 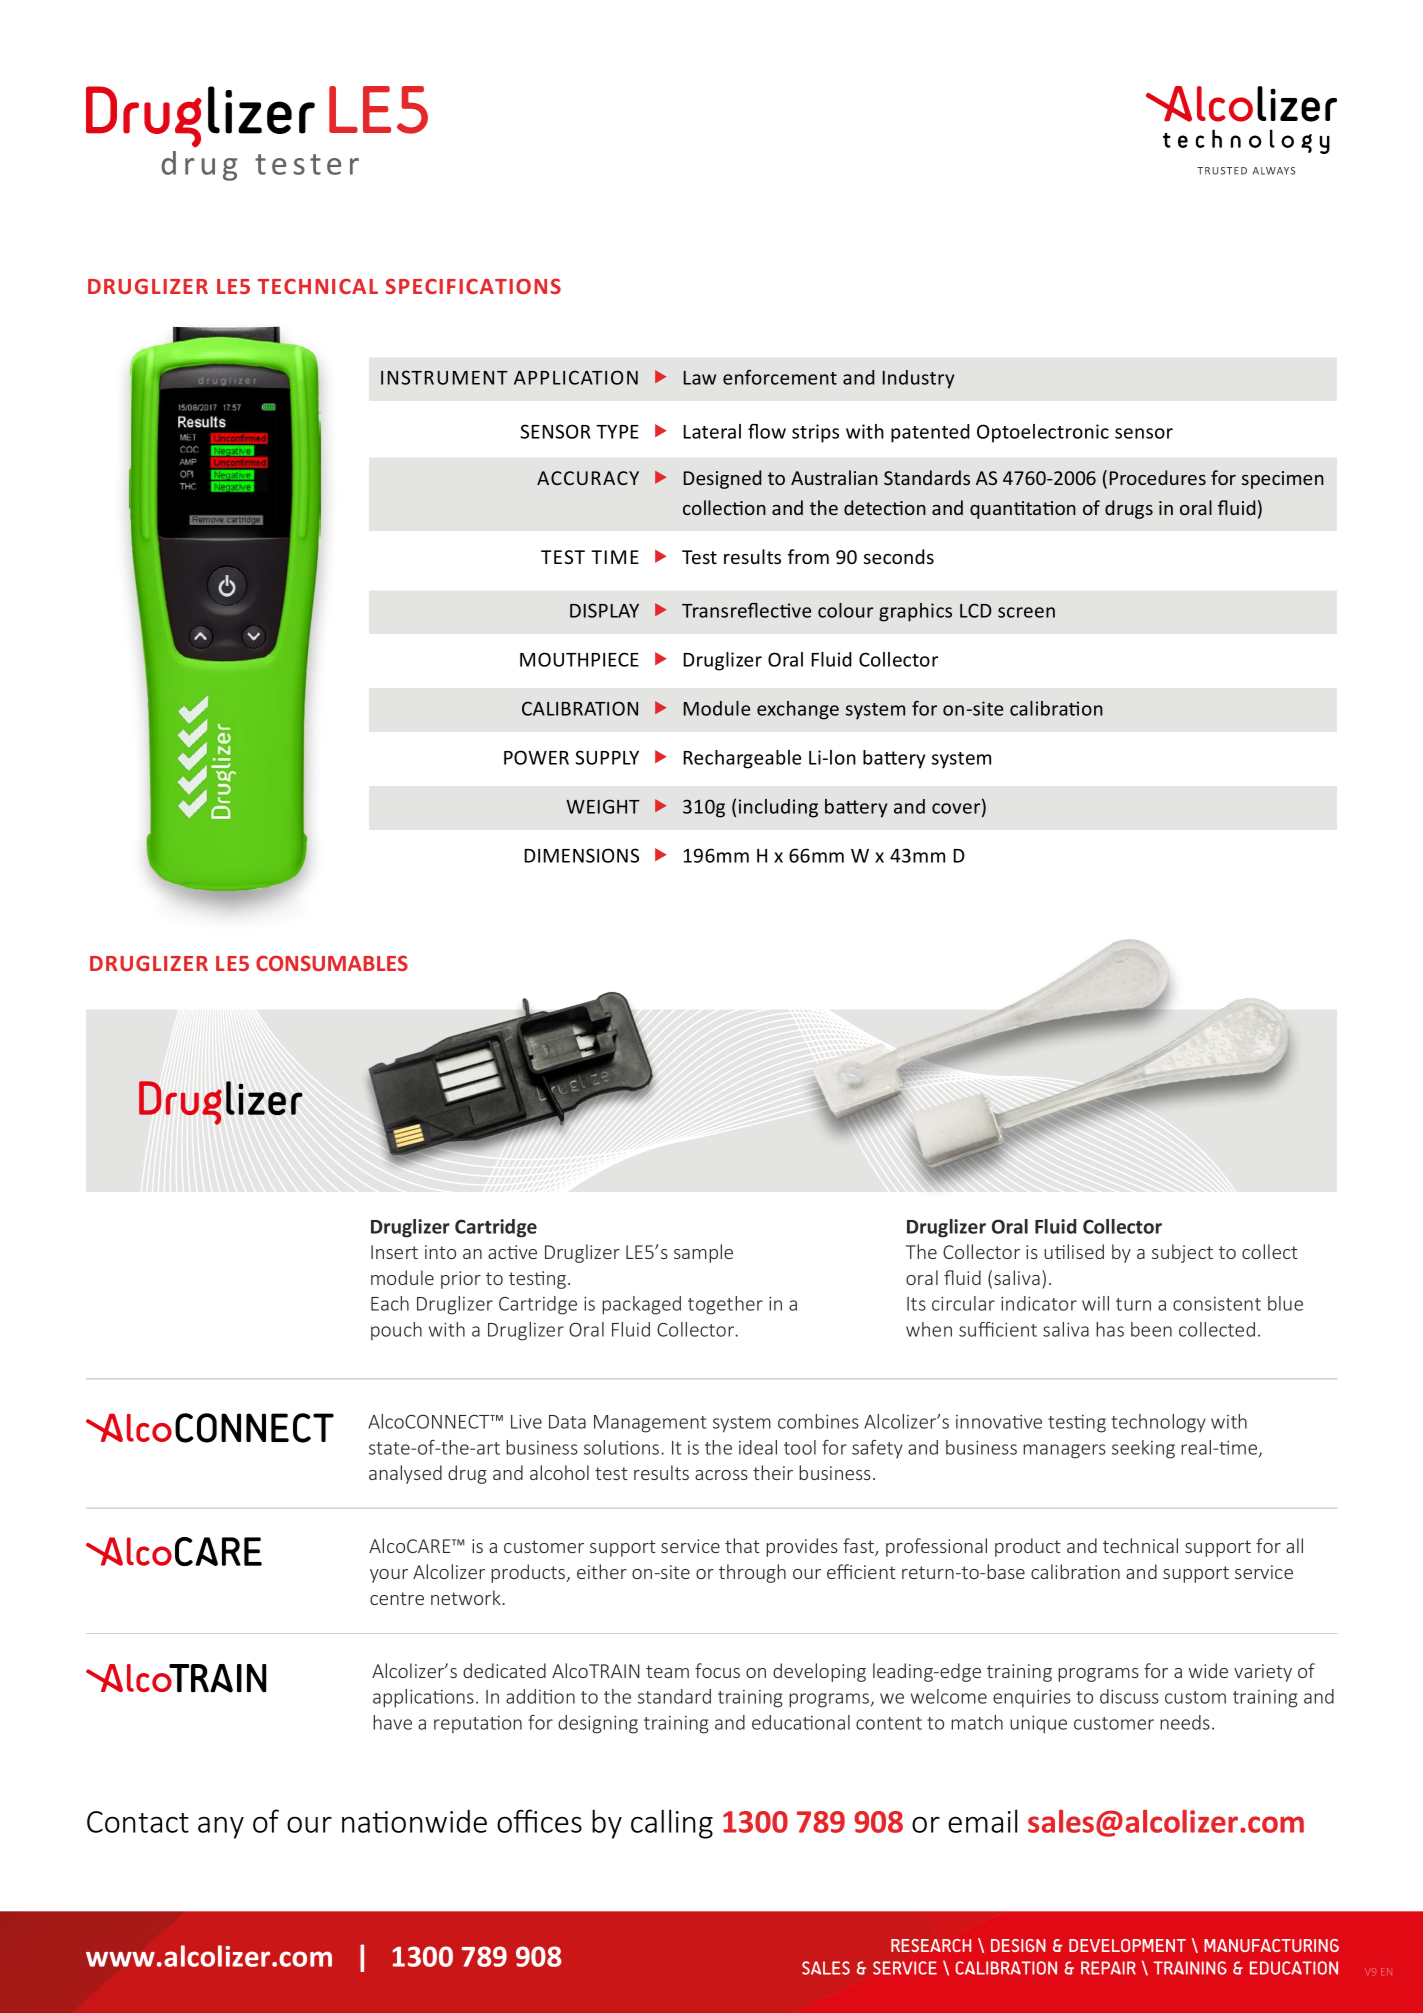 What do you see at coordinates (1127, 1945) in the document?
I see `DEVELOPMENT` at bounding box center [1127, 1945].
